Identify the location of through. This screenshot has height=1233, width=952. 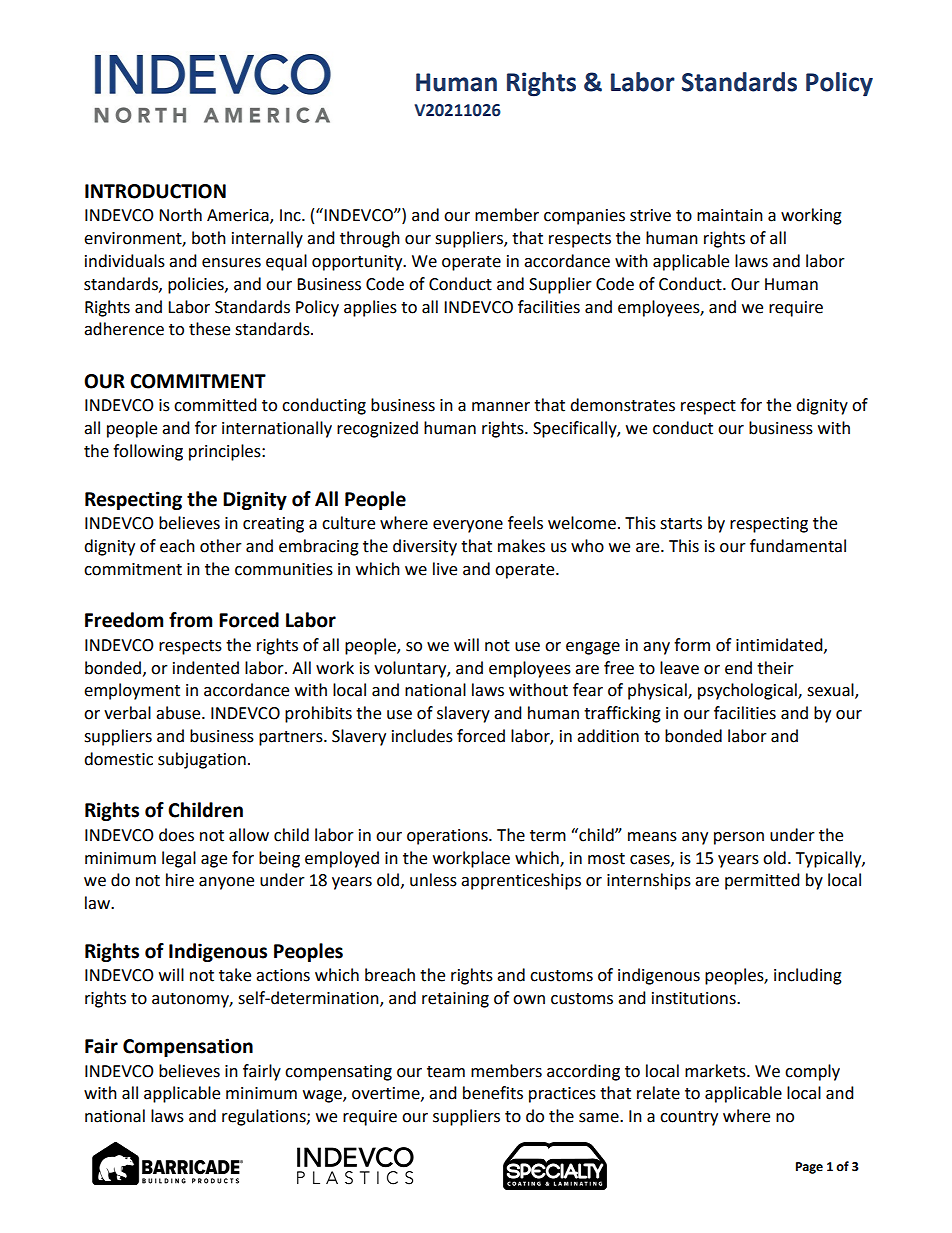
(370, 239).
